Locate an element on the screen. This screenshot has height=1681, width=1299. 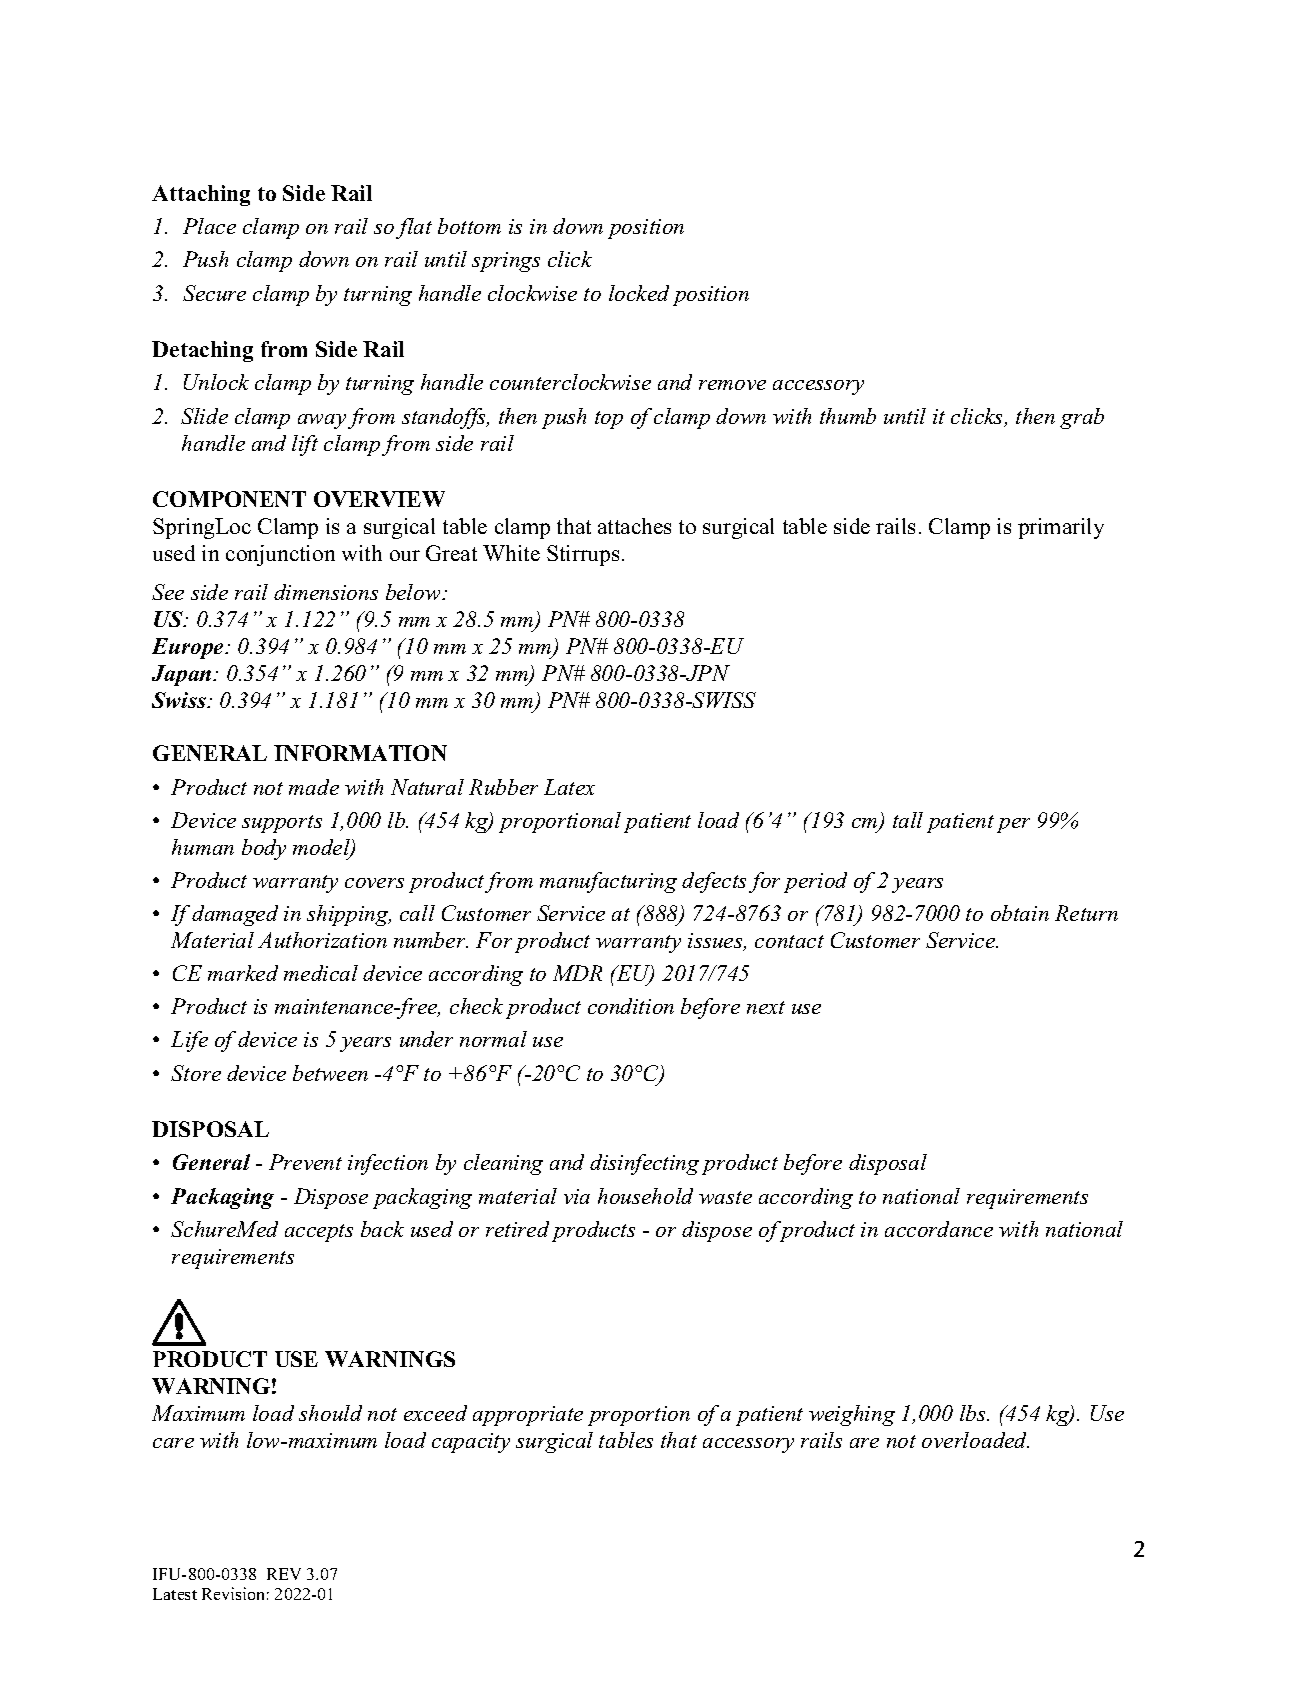
manufacturing is located at coordinates (608, 882).
